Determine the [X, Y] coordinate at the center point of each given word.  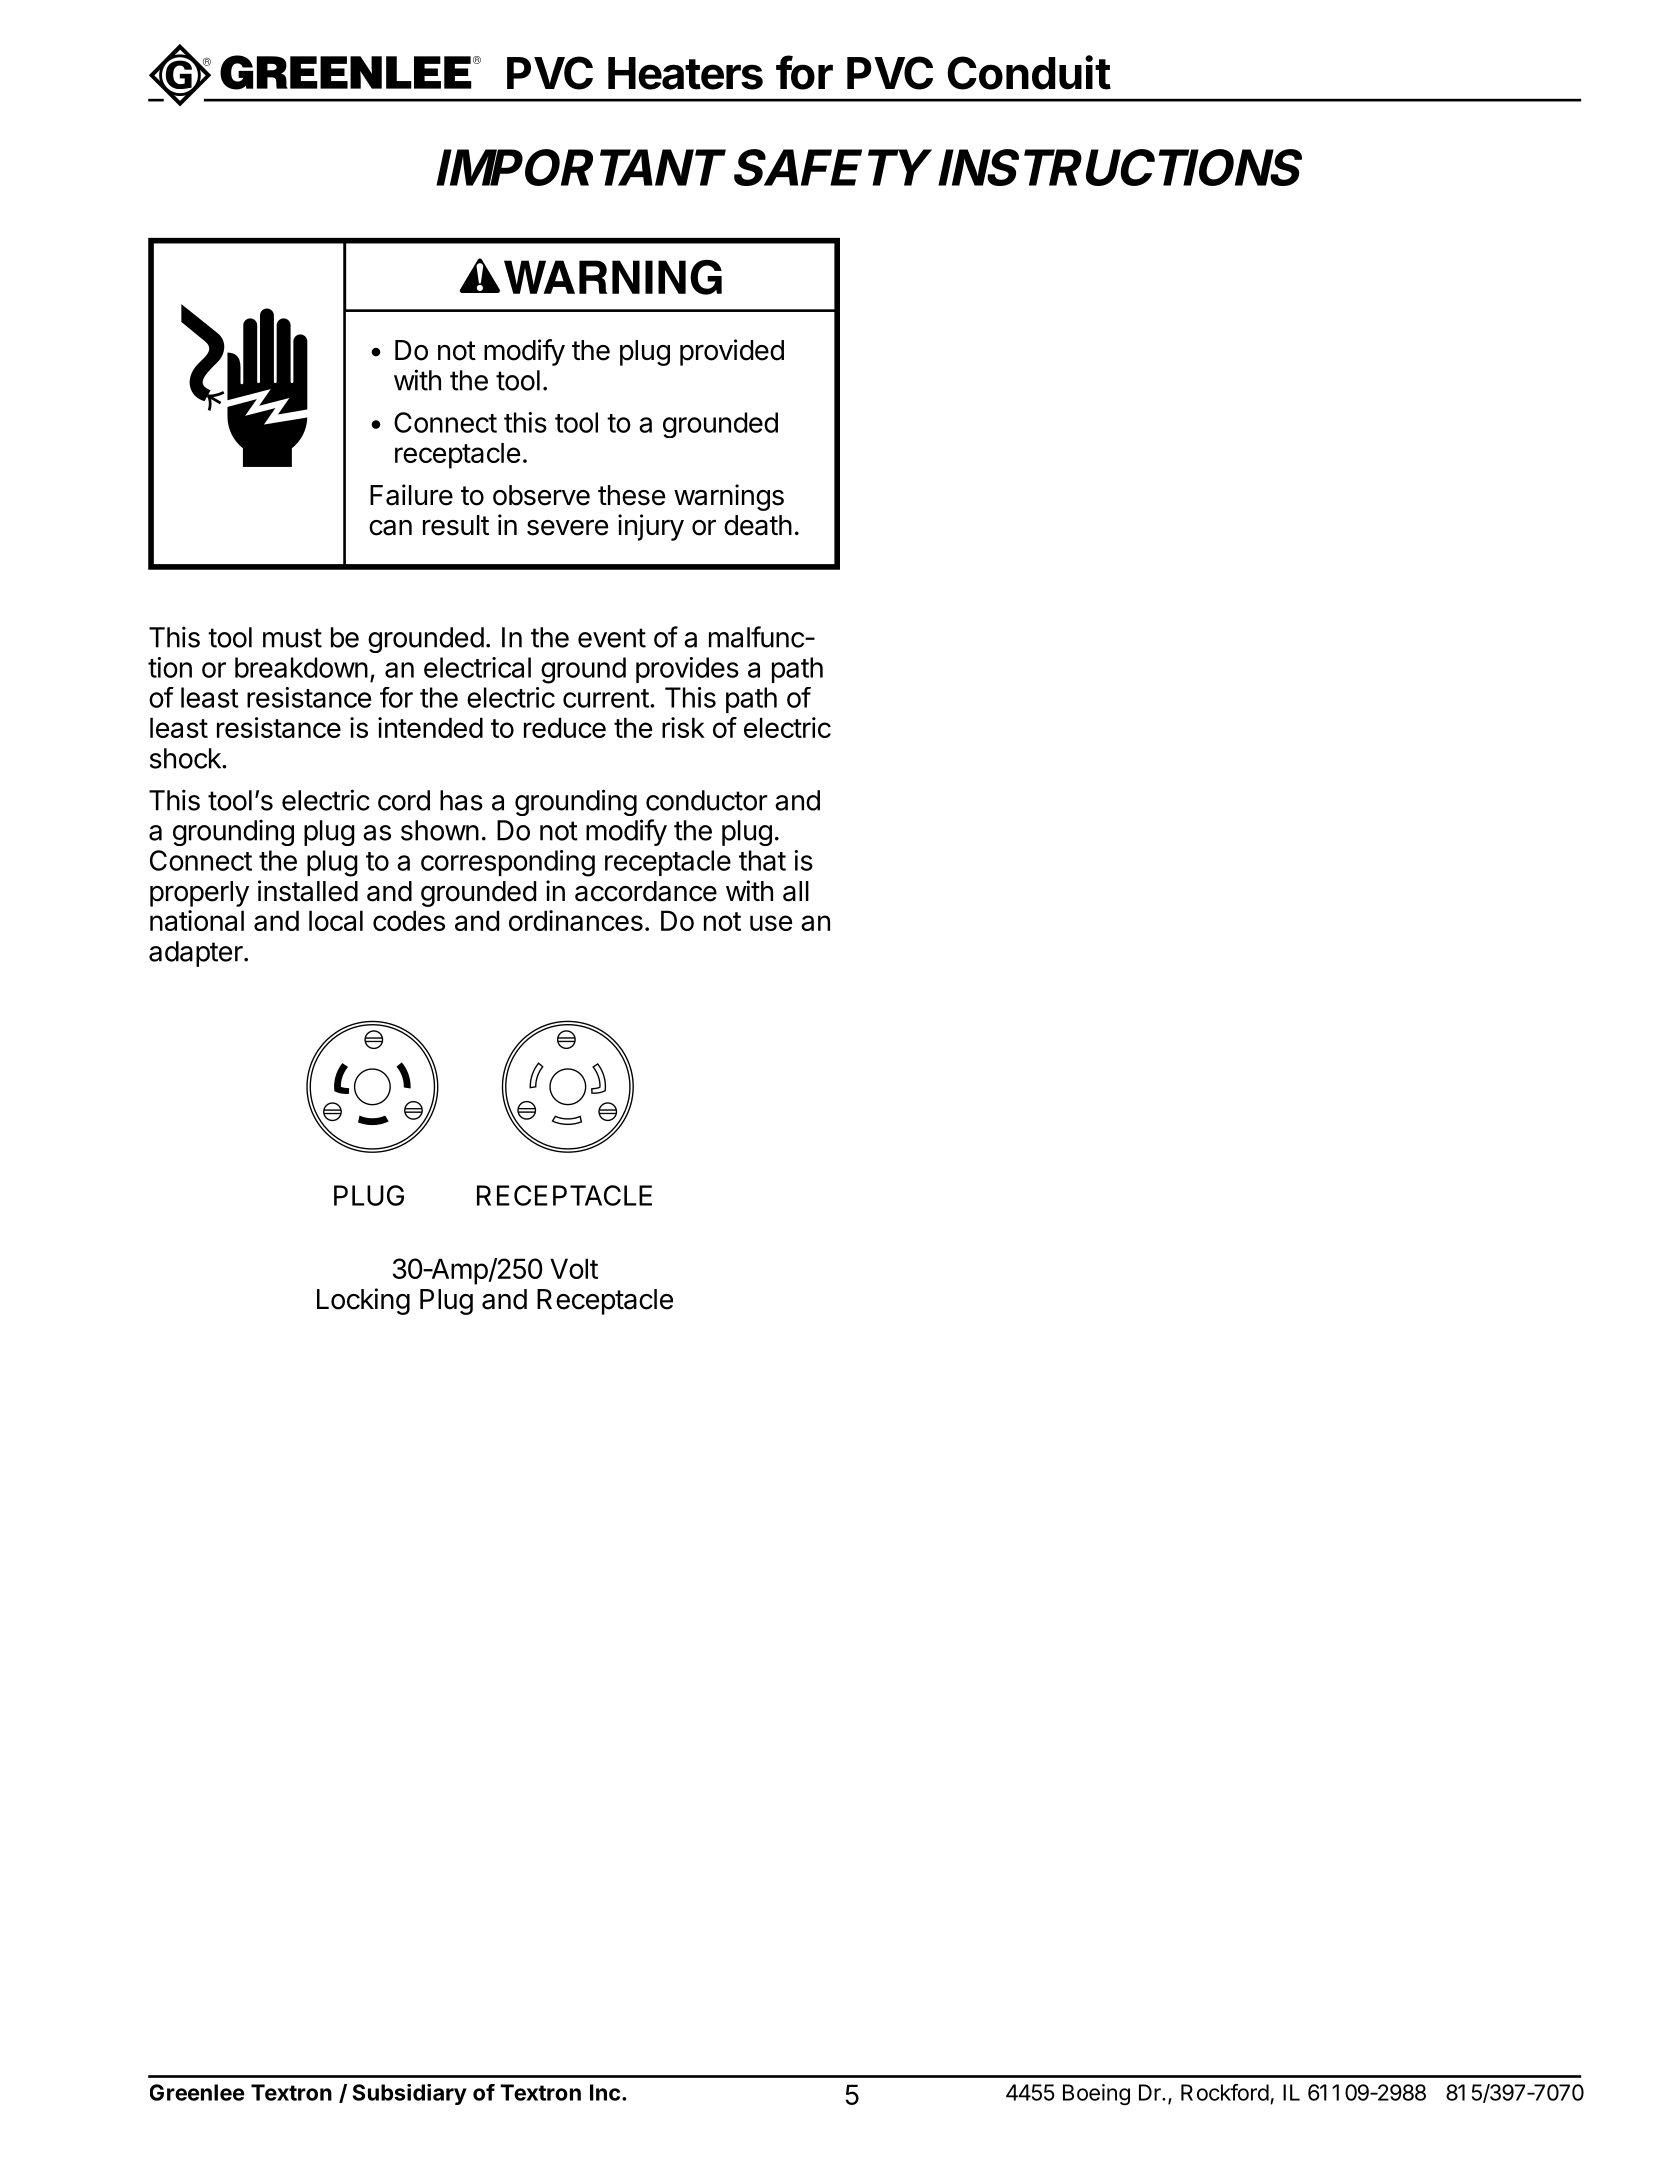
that [762, 860]
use [771, 923]
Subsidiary [410, 2094]
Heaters [685, 73]
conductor [707, 800]
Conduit [1029, 72]
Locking [363, 1301]
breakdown [301, 667]
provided [732, 352]
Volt [574, 1268]
